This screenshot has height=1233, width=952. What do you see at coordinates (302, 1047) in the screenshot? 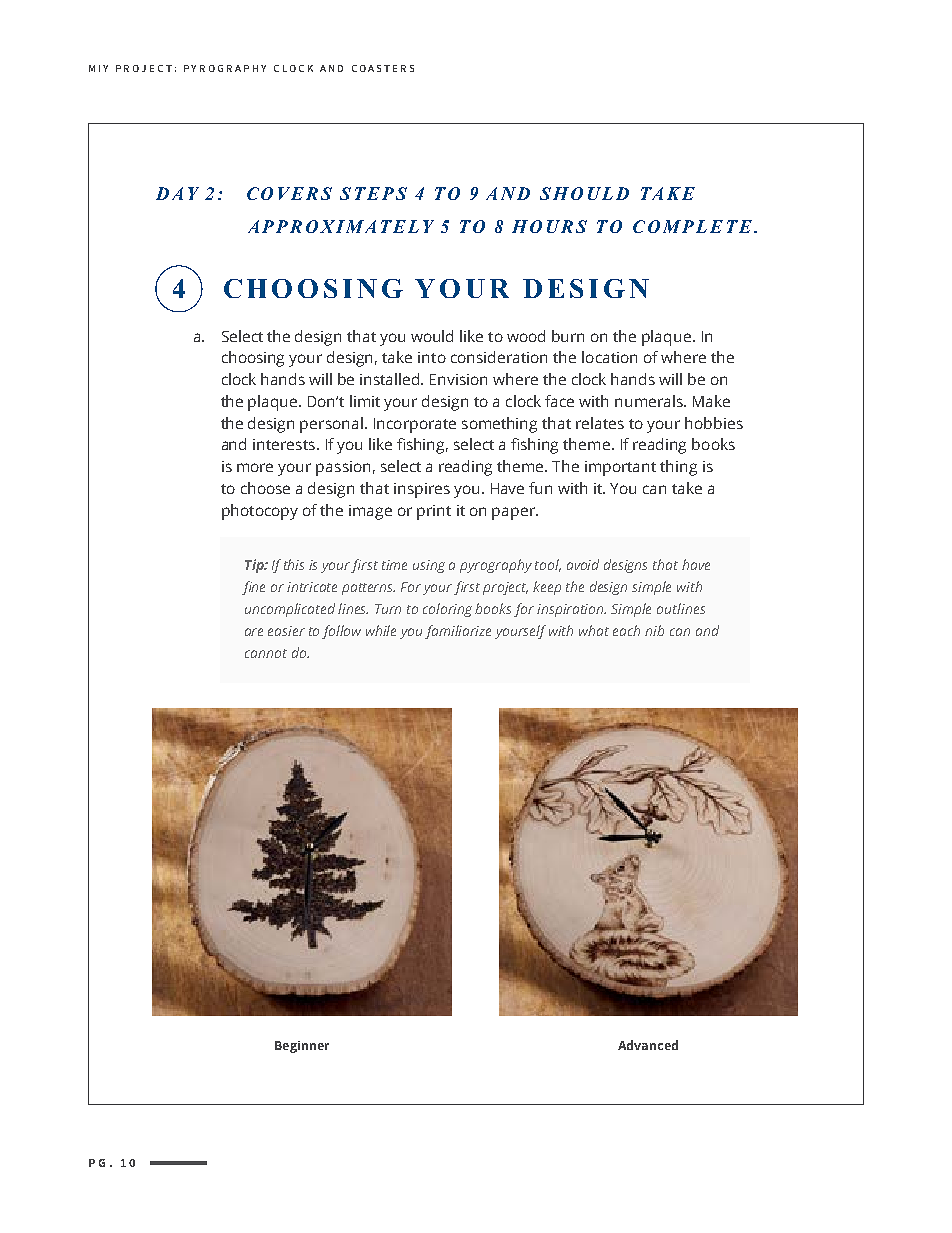
I see `Beginner` at bounding box center [302, 1047].
